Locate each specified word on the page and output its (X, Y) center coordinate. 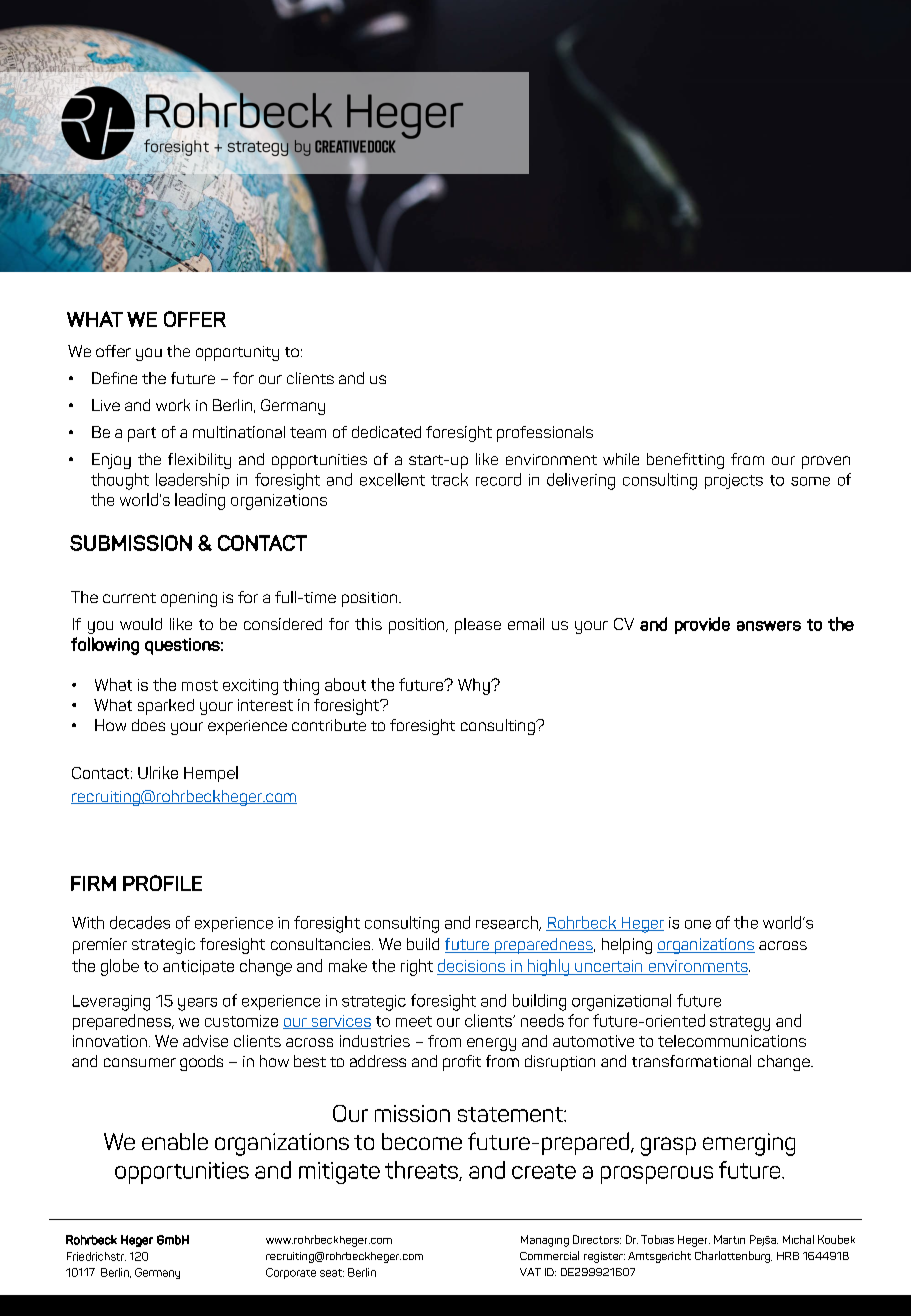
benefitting (685, 461)
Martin (729, 1239)
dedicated (386, 432)
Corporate (291, 1273)
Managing (545, 1241)
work (173, 405)
